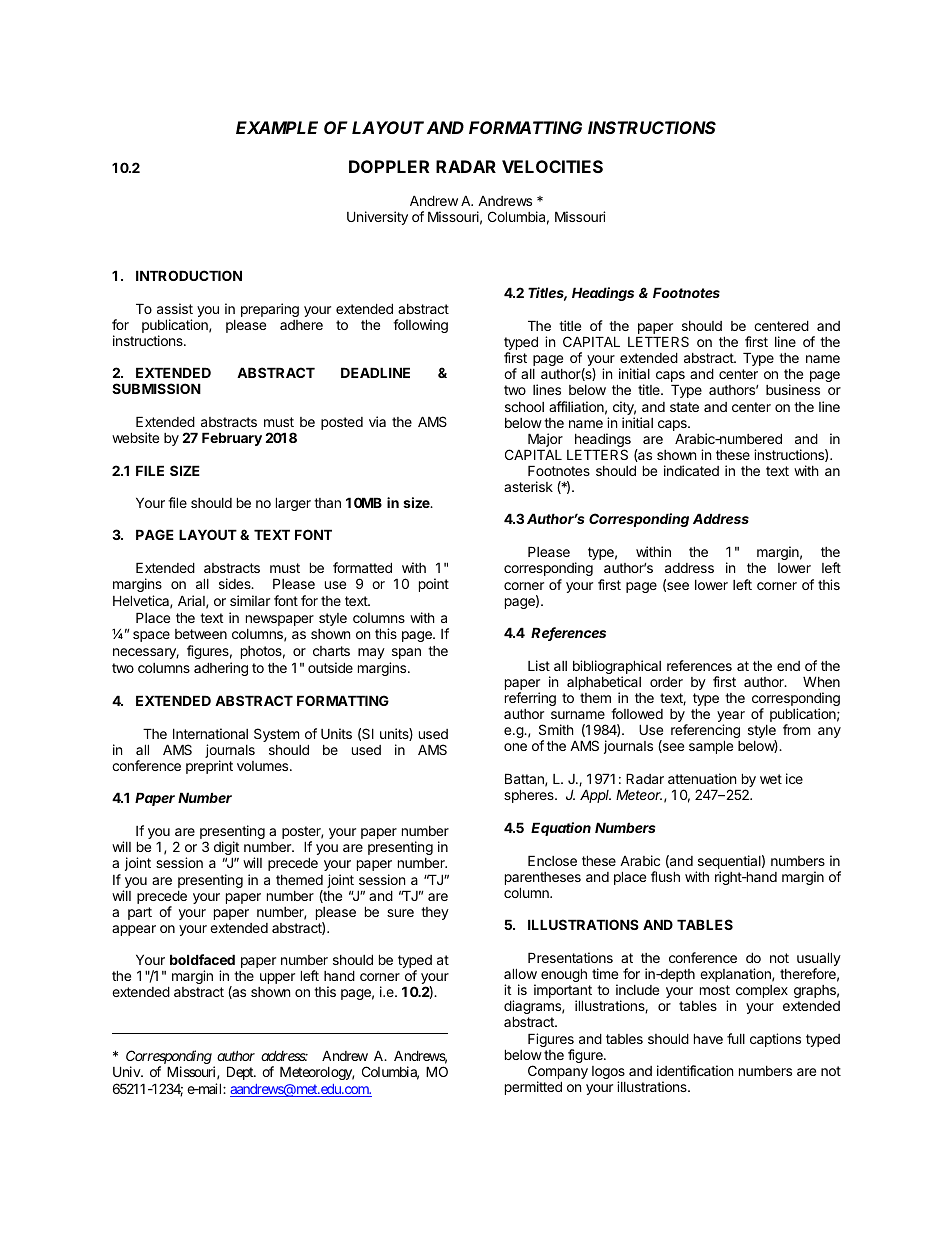 The height and width of the image is (1233, 952). I want to click on state, so click(684, 407).
